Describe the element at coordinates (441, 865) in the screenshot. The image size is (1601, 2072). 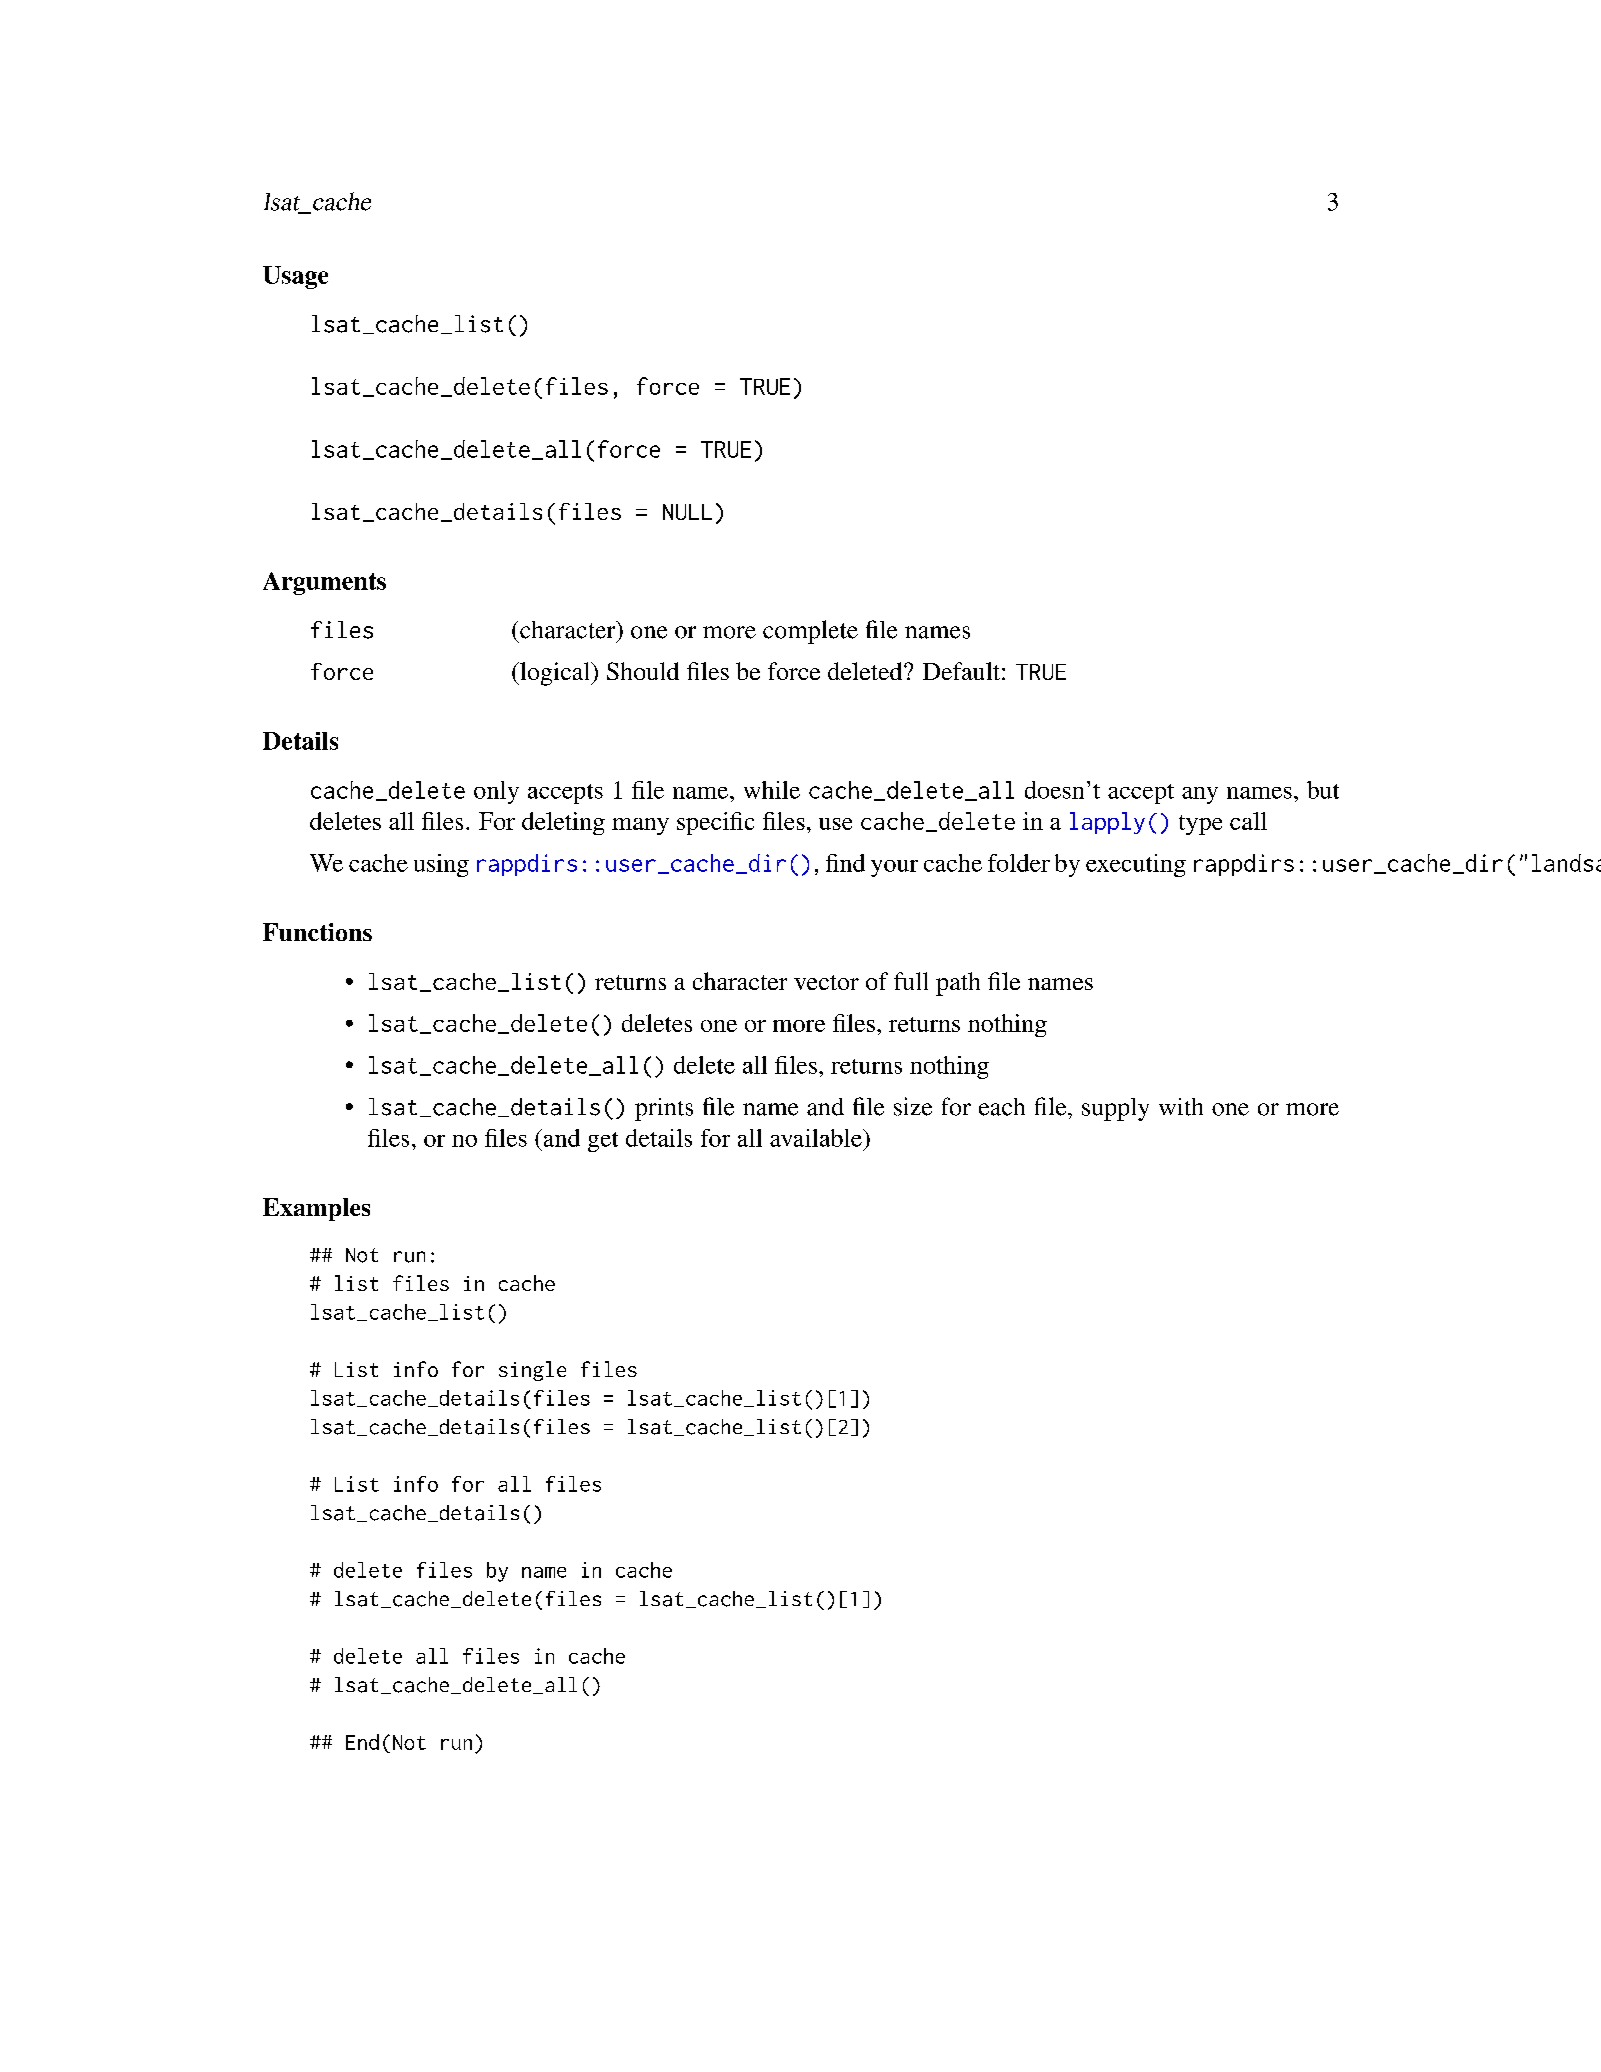
I see `using` at that location.
